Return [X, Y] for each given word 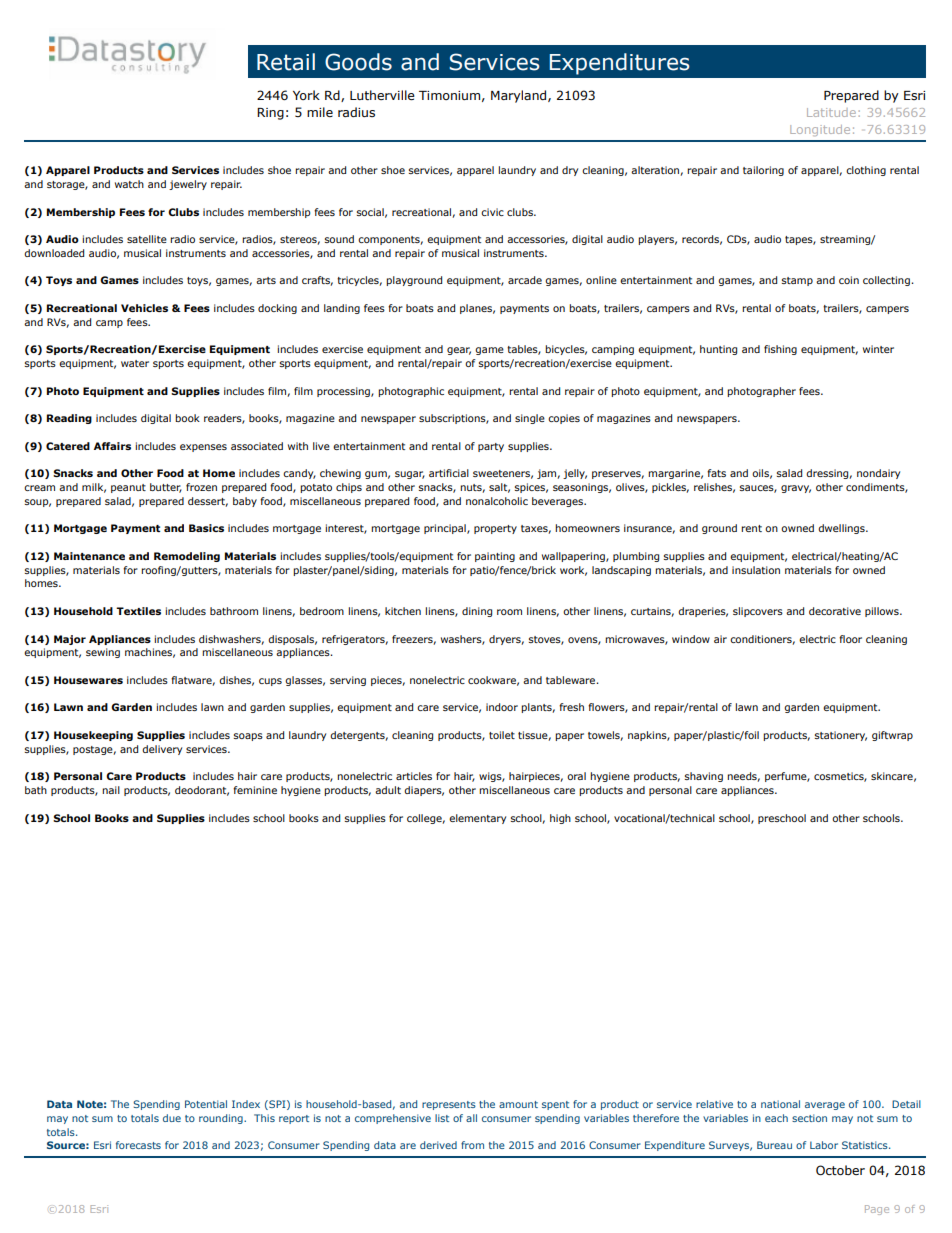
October [840, 1170]
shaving [704, 777]
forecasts [138, 1145]
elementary [477, 819]
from [472, 1145]
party [491, 447]
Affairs [112, 446]
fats [716, 473]
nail [111, 790]
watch [129, 184]
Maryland [520, 96]
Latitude [831, 112]
